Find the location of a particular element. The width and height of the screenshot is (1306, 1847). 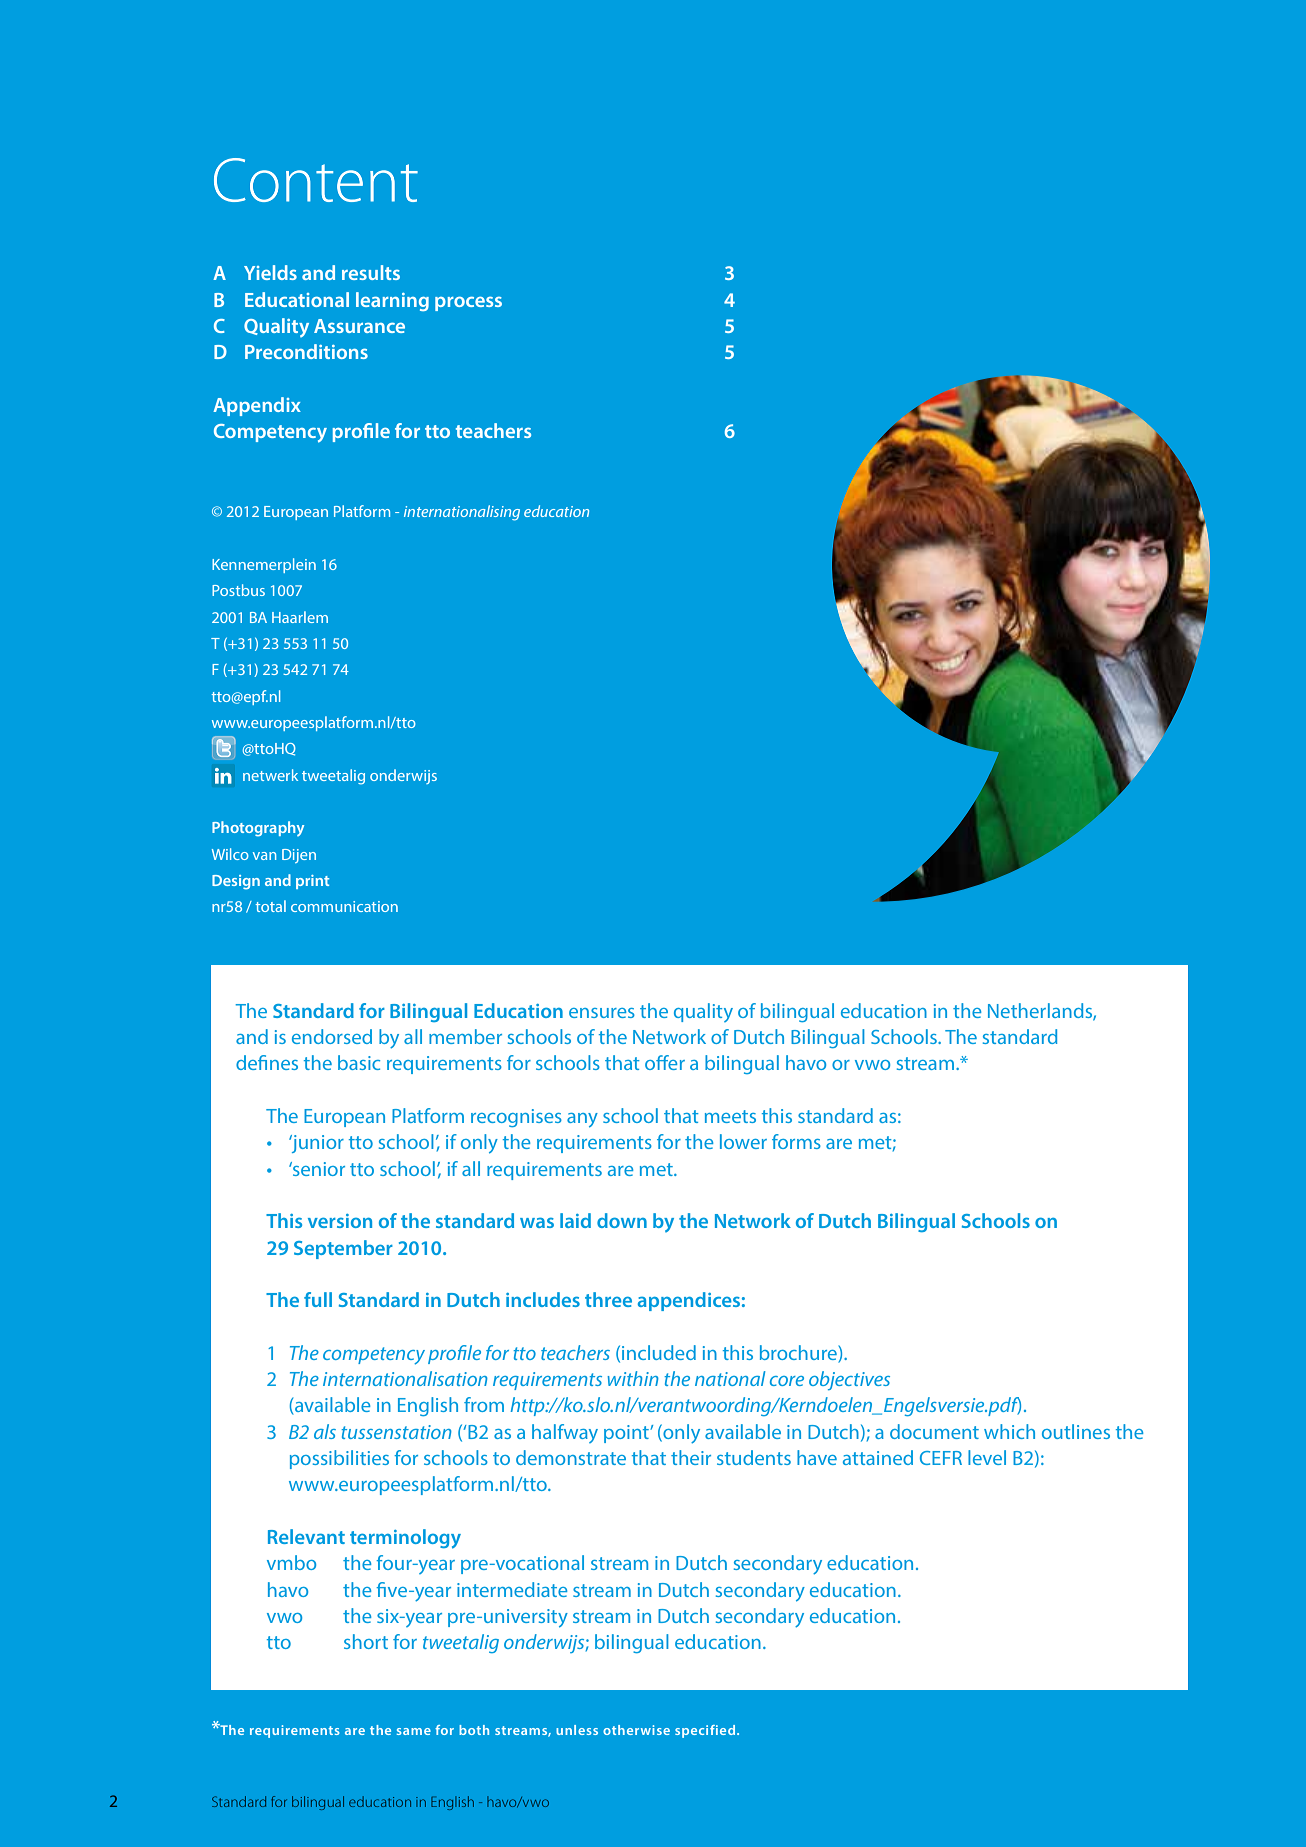

short is located at coordinates (366, 1641).
